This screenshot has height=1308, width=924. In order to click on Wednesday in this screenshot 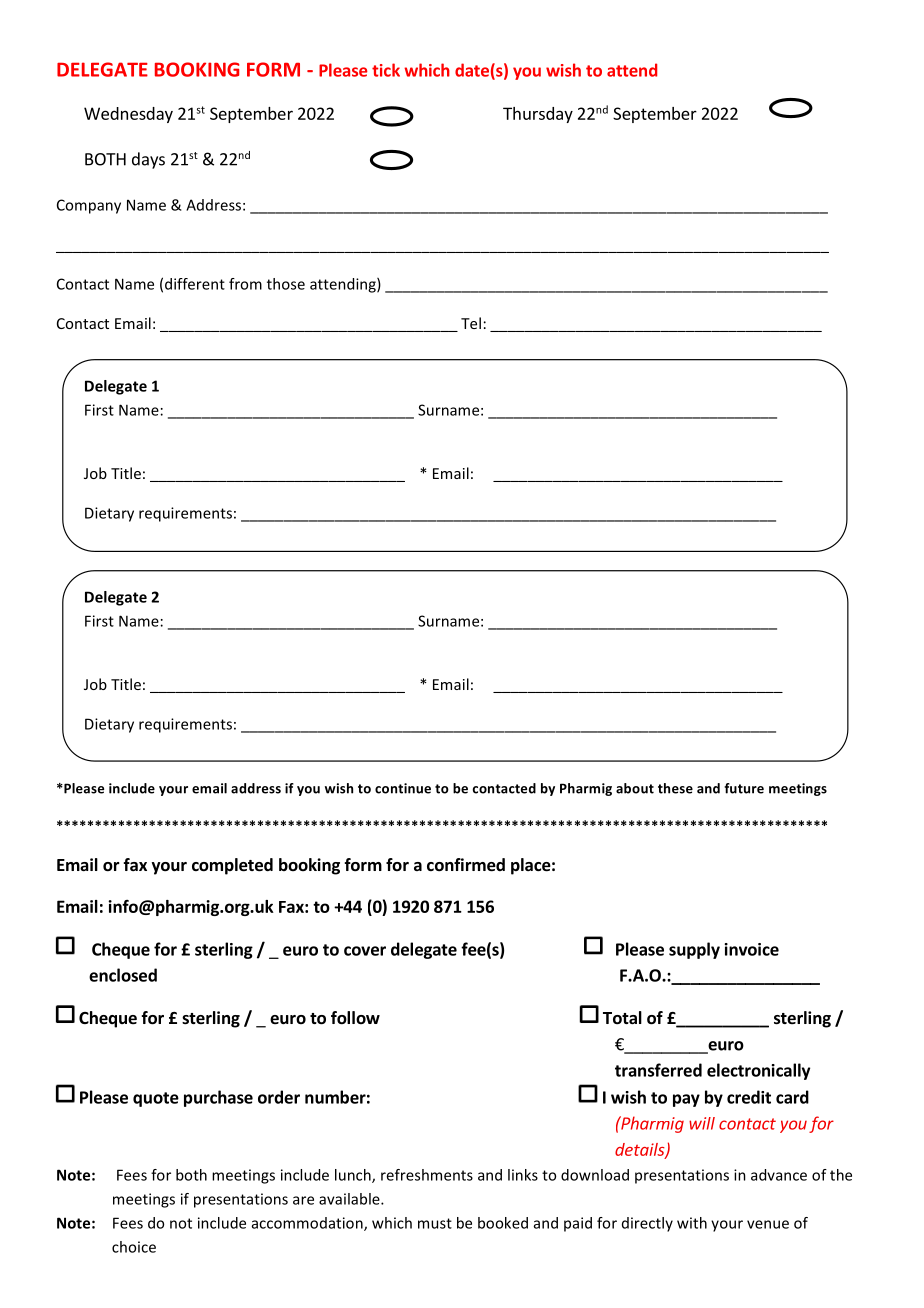, I will do `click(128, 115)`.
